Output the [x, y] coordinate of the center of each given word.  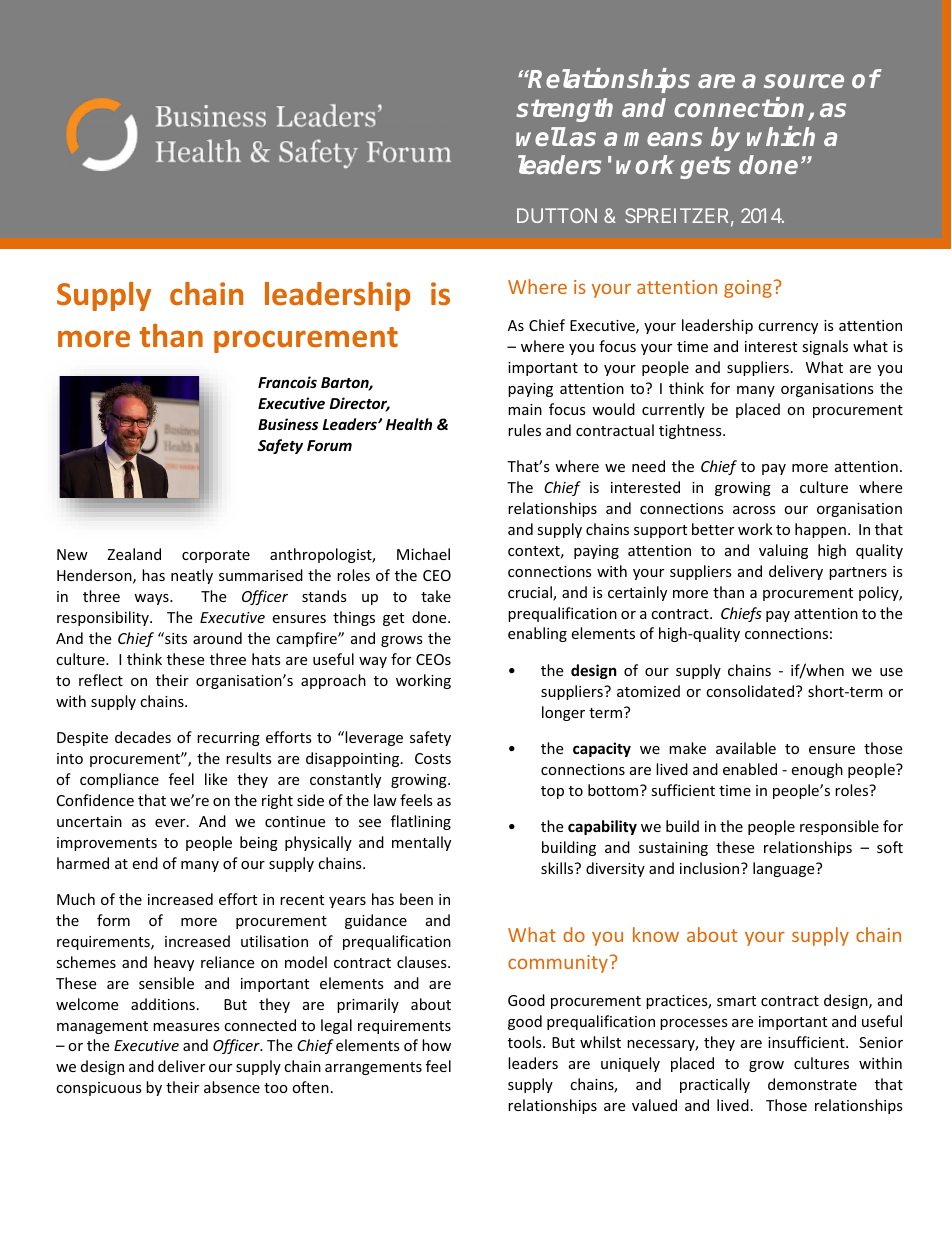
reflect [101, 680]
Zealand [134, 554]
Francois [287, 382]
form [113, 920]
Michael [423, 554]
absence [232, 1087]
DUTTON [557, 215]
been [416, 899]
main [525, 409]
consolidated [750, 691]
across [754, 510]
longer [563, 713]
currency [788, 328]
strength [564, 110]
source [804, 81]
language [785, 869]
